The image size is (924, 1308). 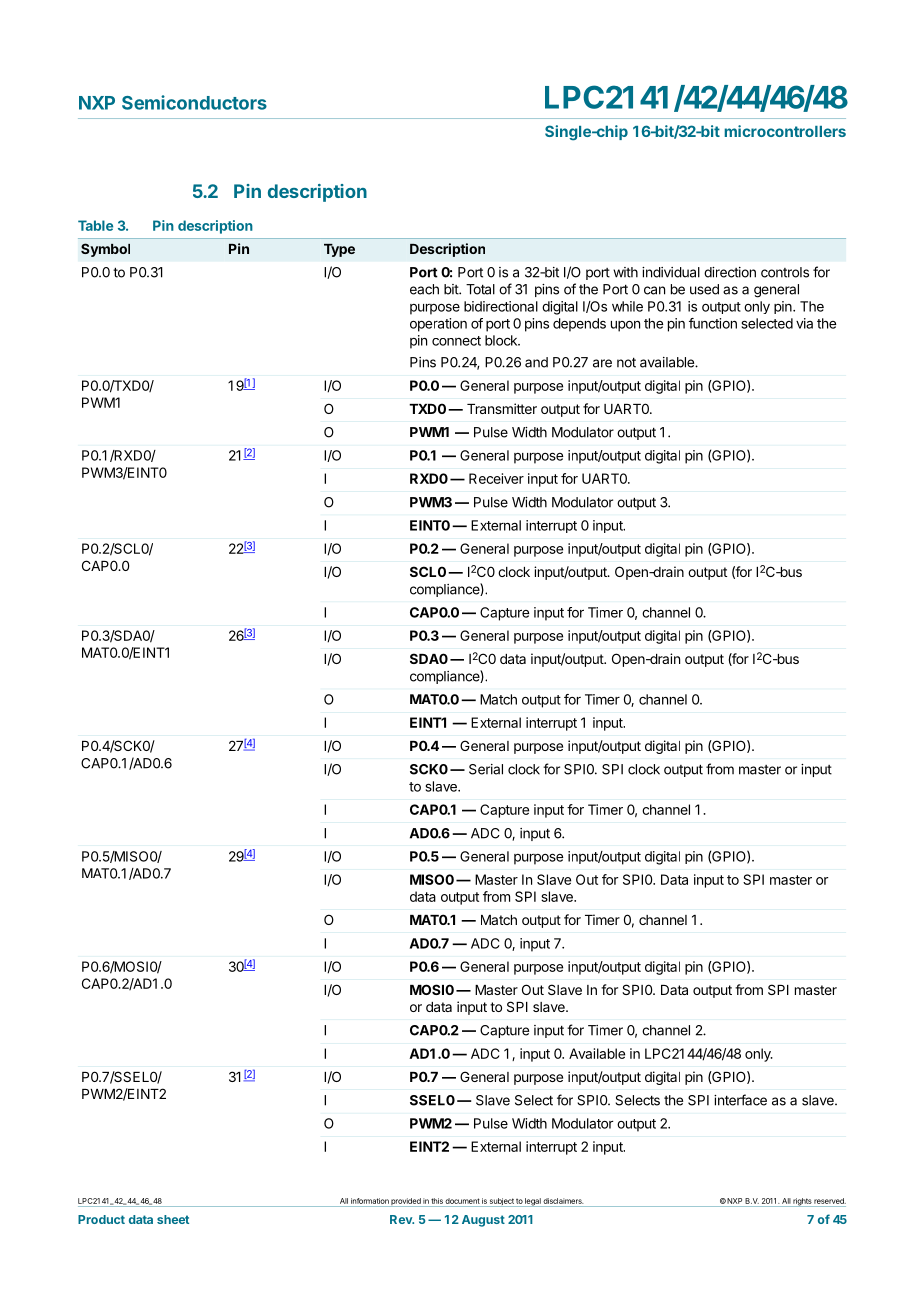 I want to click on sheet, so click(x=173, y=1219).
